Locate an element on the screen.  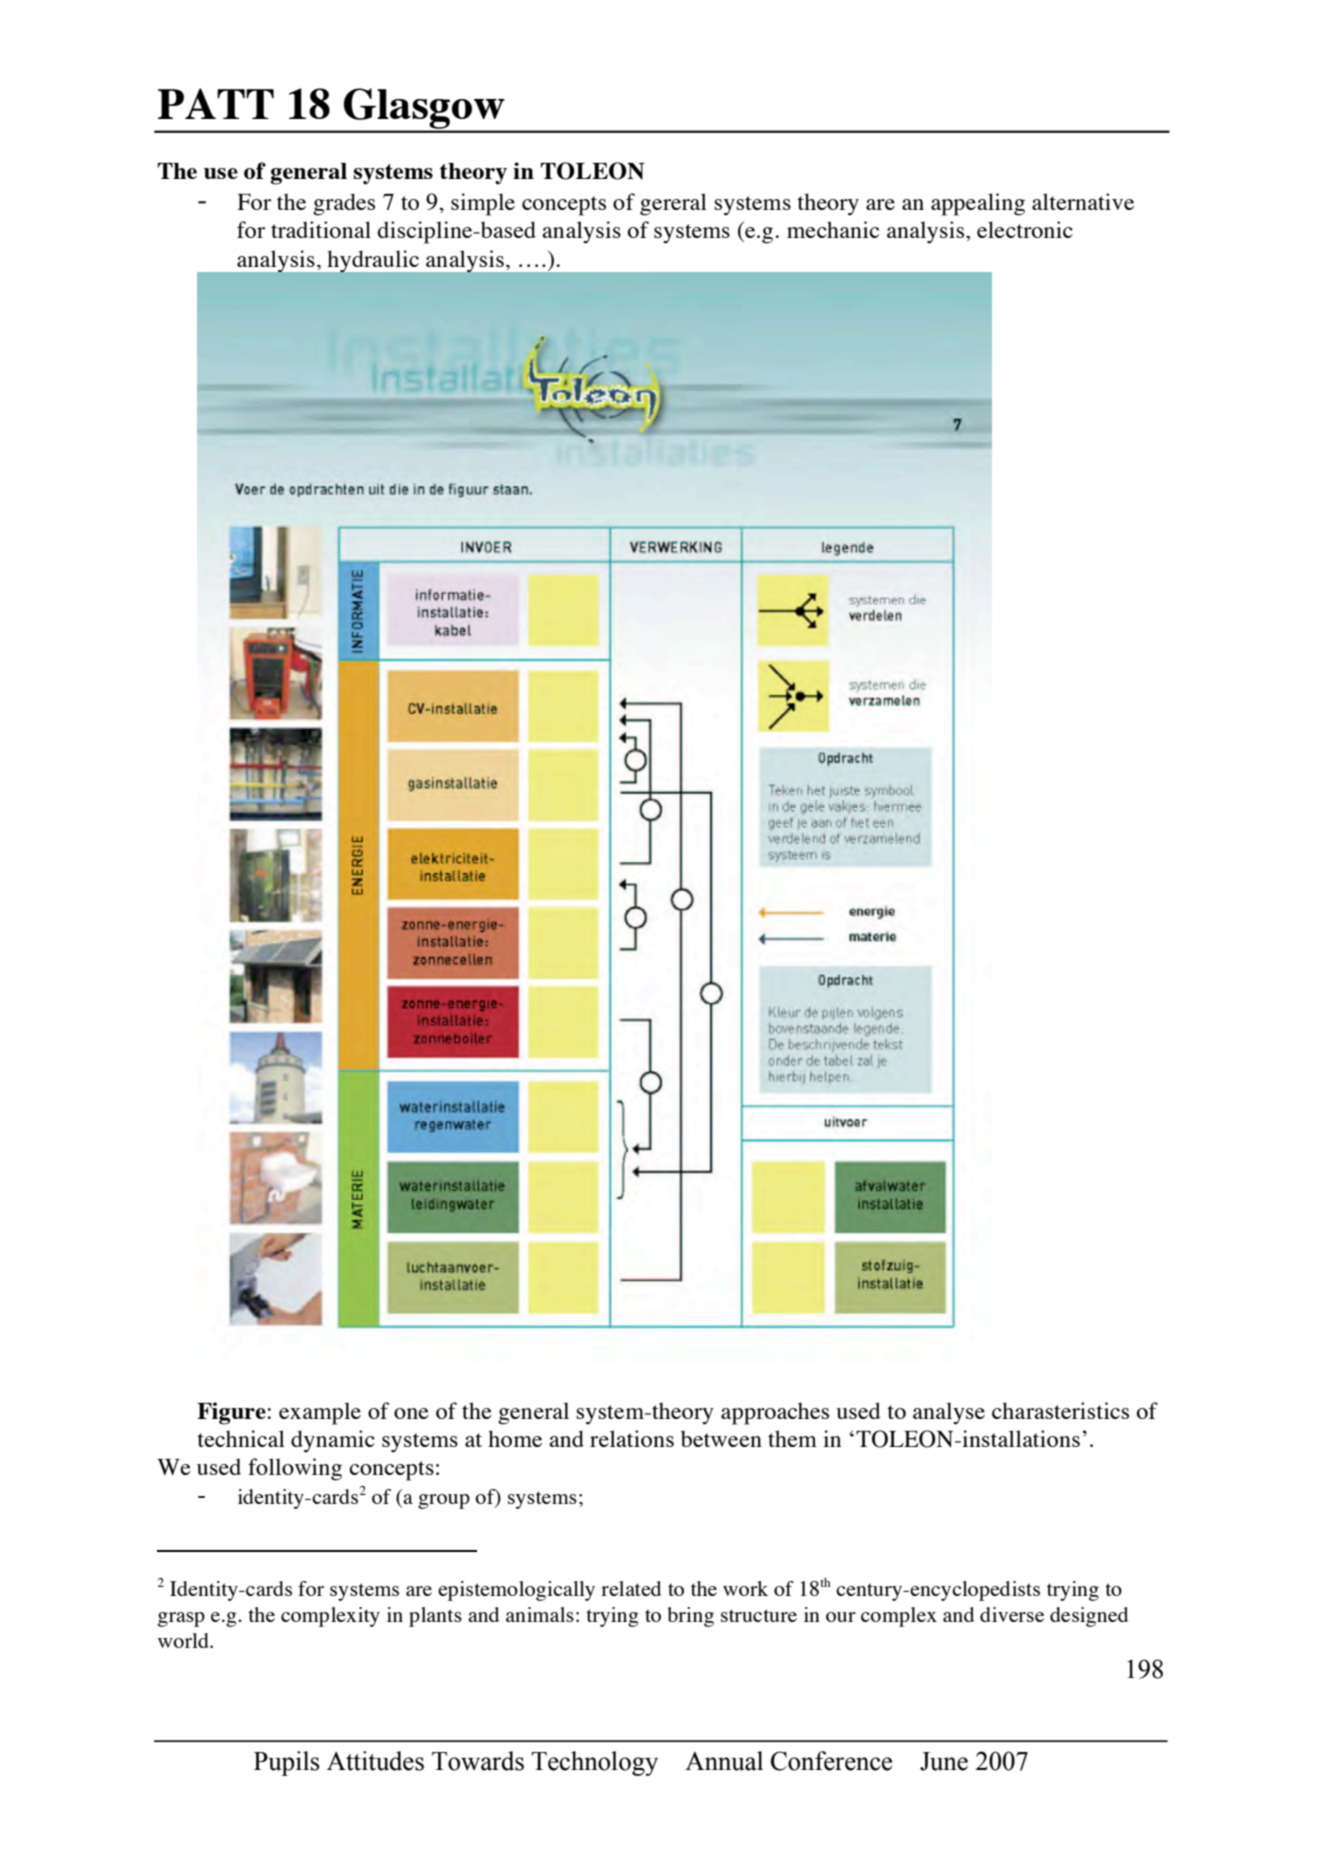
simple is located at coordinates (483, 204).
